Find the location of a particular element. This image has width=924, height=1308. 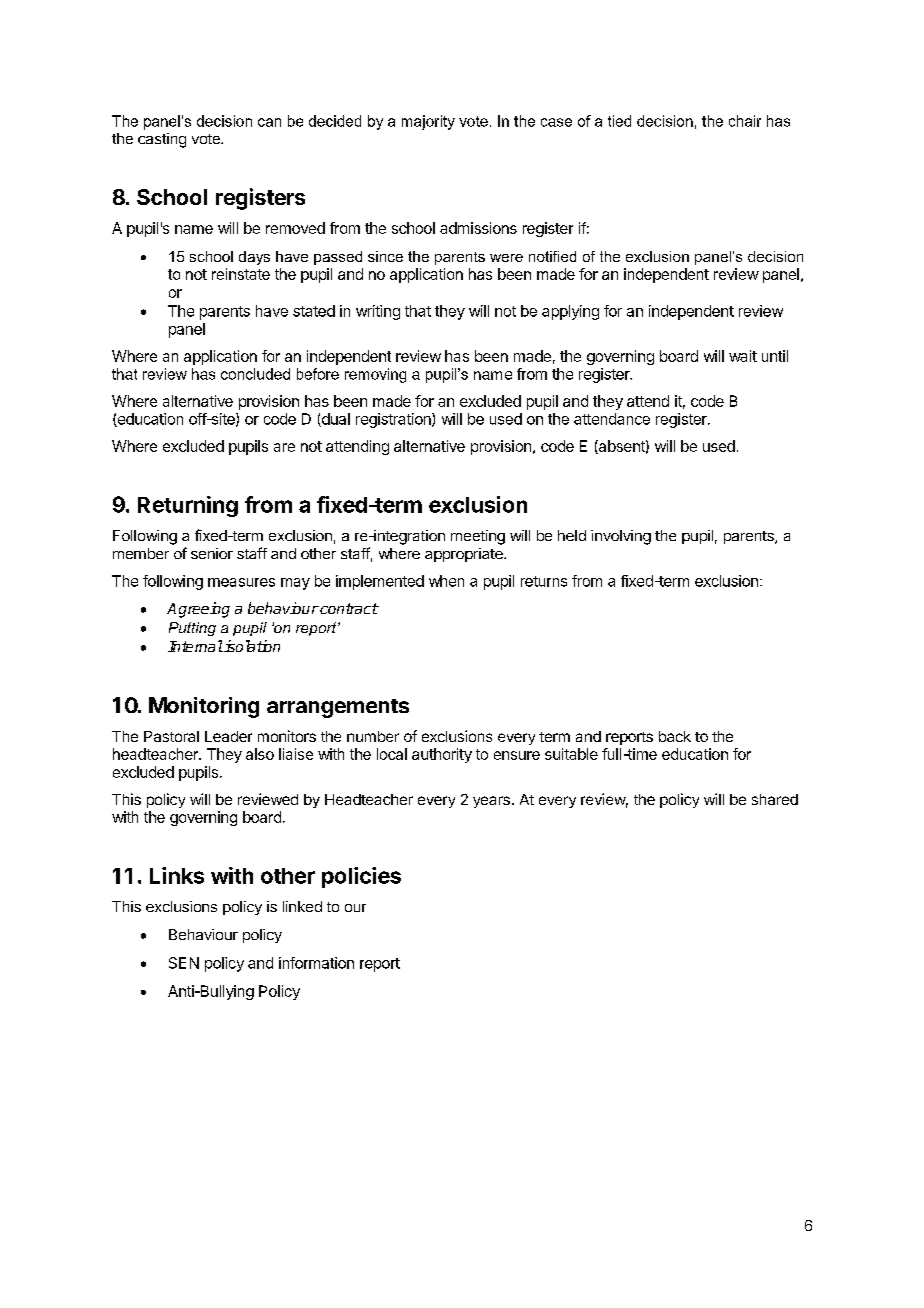

casting is located at coordinates (162, 140).
